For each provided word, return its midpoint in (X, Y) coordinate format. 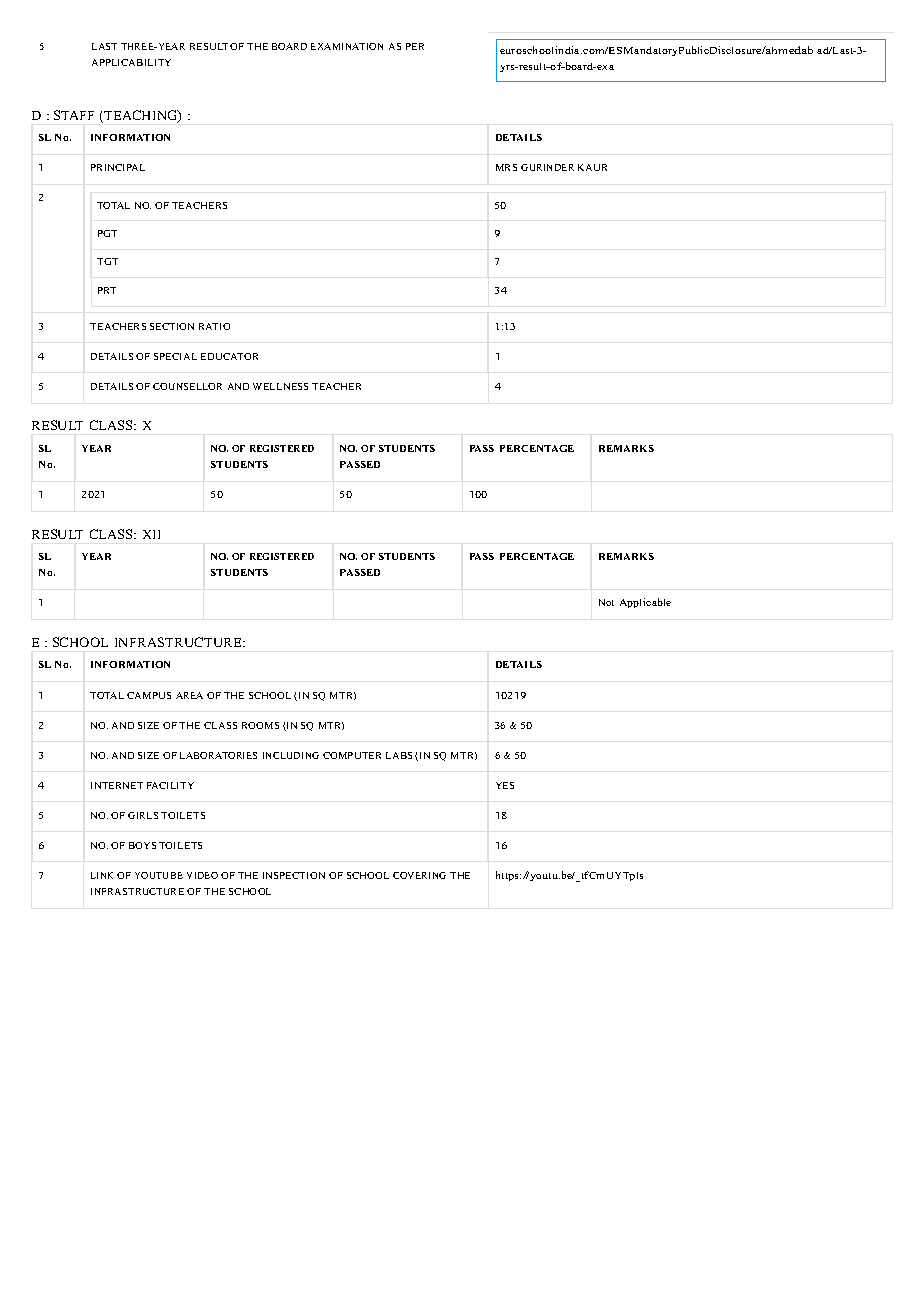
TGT (107, 261)
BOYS (142, 845)
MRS (506, 167)
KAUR (592, 167)
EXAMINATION (347, 46)
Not (606, 602)
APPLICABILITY (131, 62)
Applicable (645, 603)
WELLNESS (280, 386)
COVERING (419, 875)
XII (151, 534)
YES (505, 785)
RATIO (214, 326)
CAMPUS (149, 695)
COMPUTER (352, 755)
